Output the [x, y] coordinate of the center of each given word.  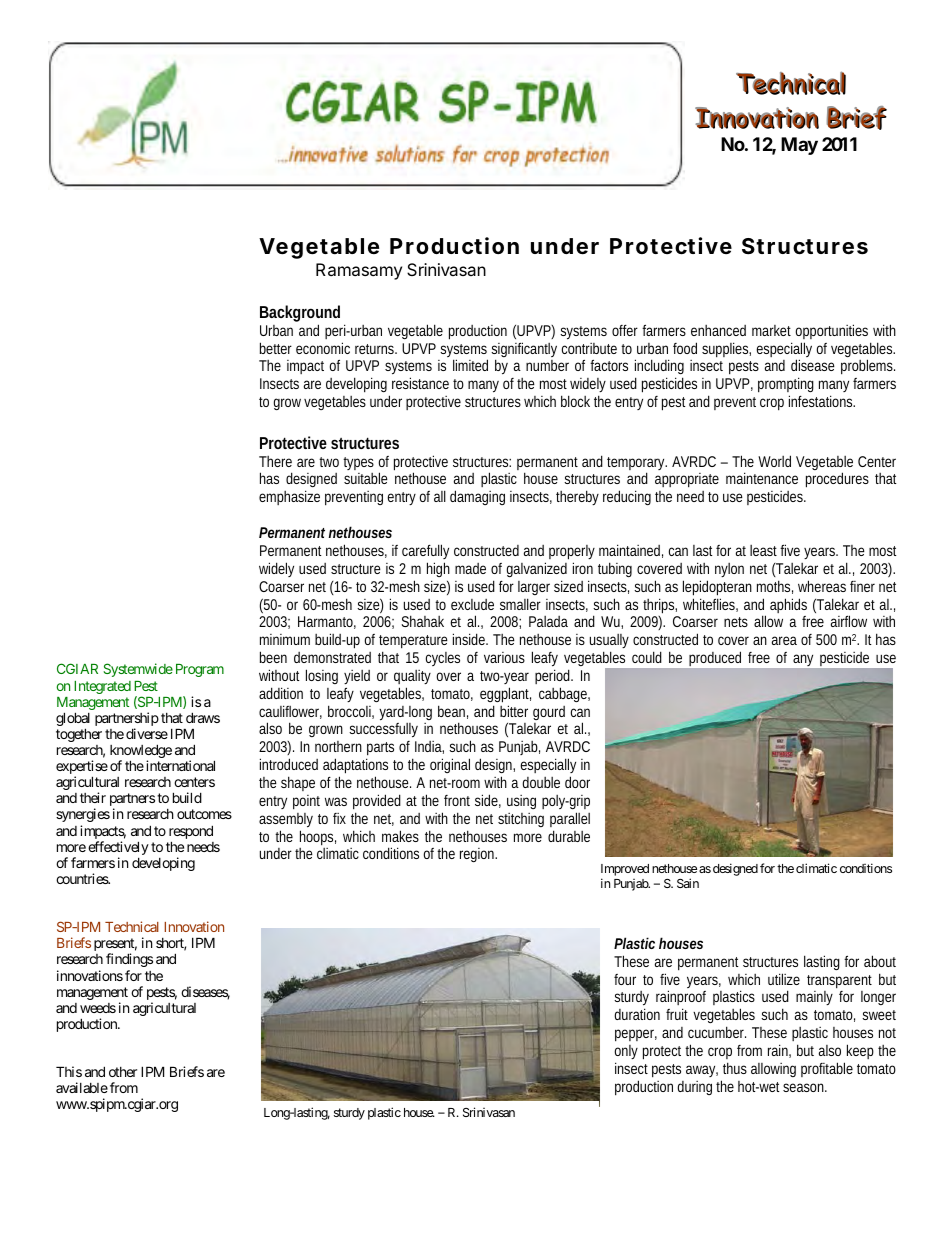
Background [300, 315]
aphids [788, 605]
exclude [472, 604]
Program [200, 670]
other [123, 1072]
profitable [827, 1069]
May [799, 146]
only [626, 1054]
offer [625, 330]
